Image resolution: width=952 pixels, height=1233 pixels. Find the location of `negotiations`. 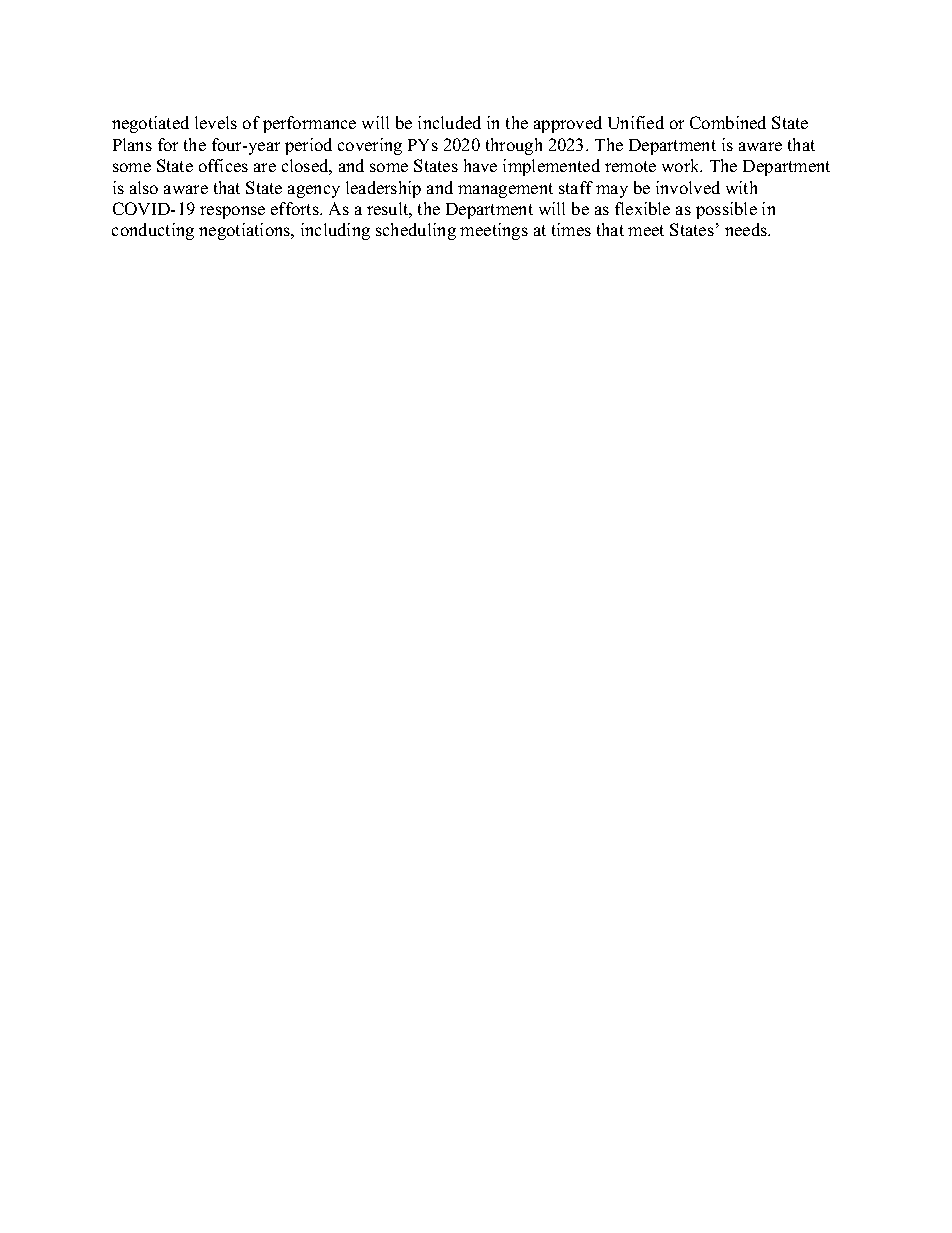

negotiations is located at coordinates (246, 231).
